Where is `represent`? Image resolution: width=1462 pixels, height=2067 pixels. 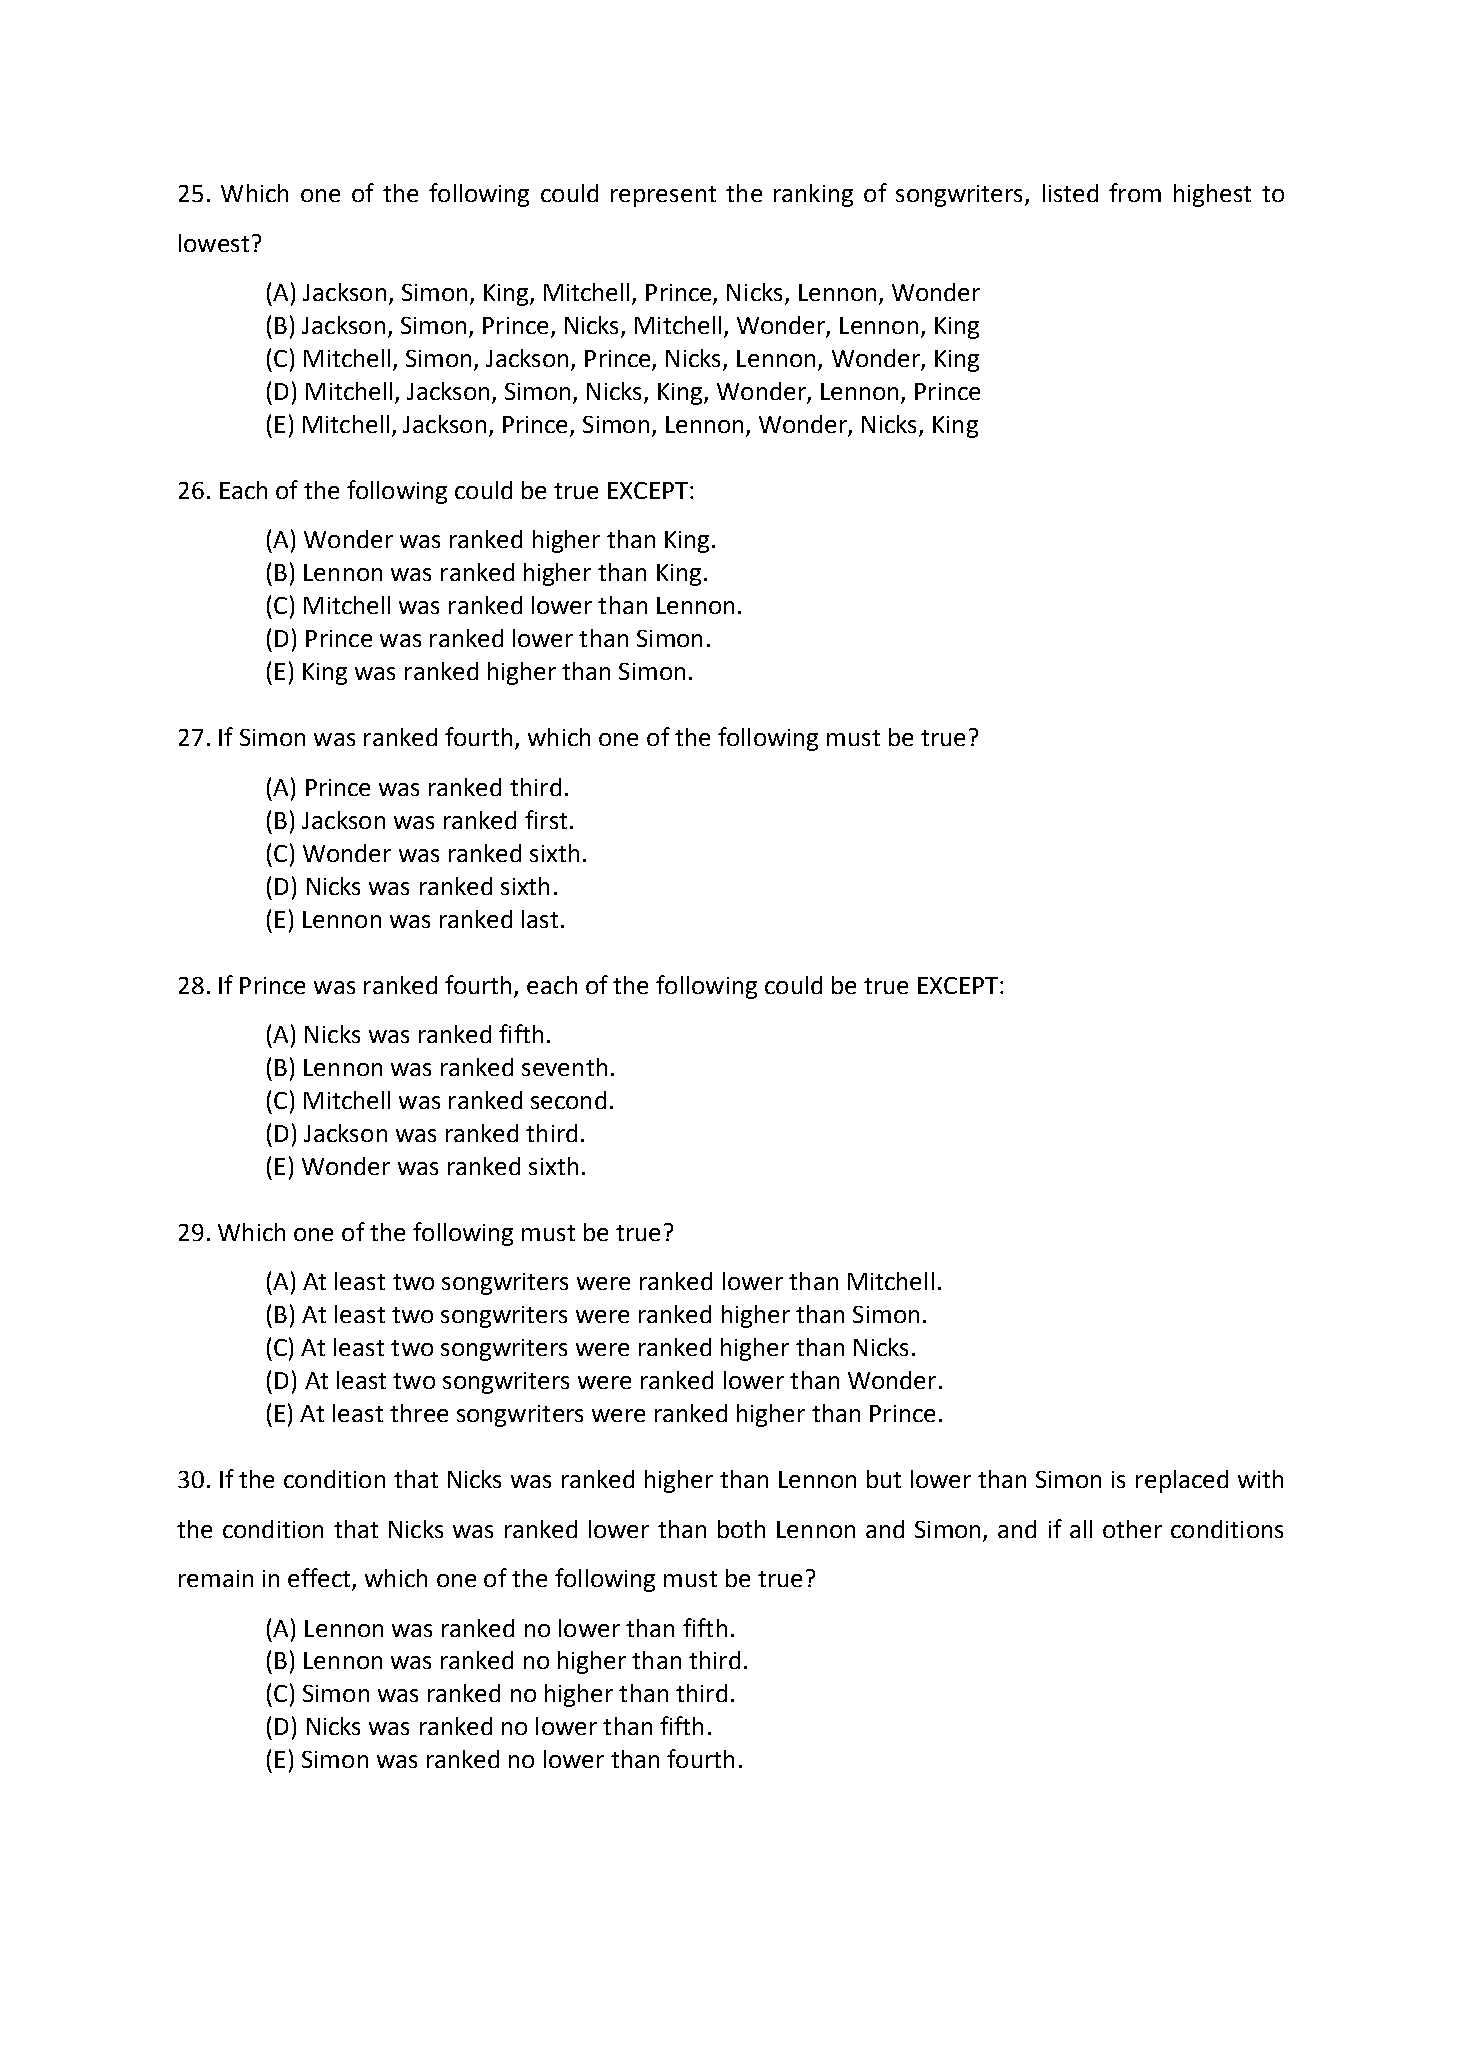 represent is located at coordinates (663, 196).
